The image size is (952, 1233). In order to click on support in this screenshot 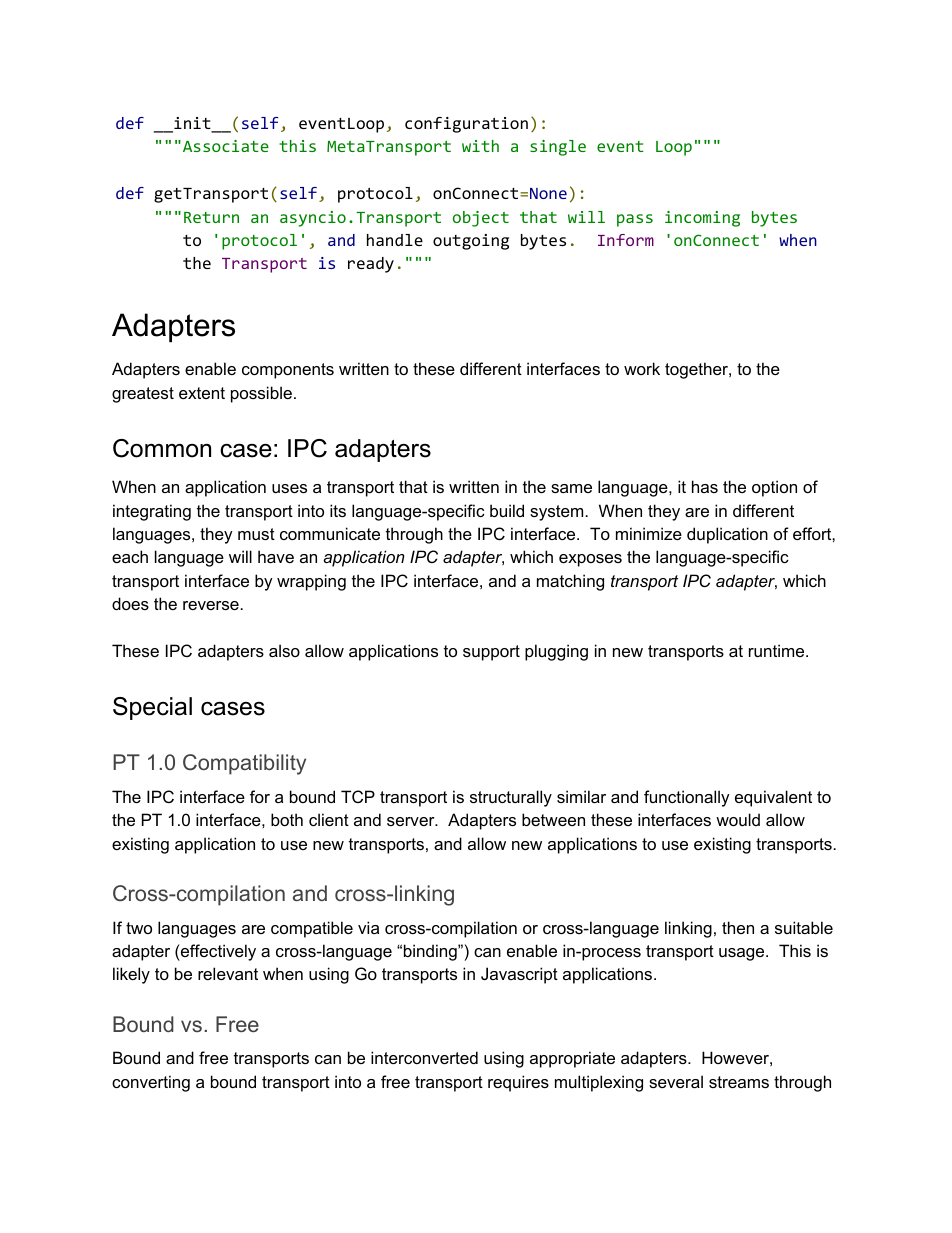, I will do `click(491, 653)`.
